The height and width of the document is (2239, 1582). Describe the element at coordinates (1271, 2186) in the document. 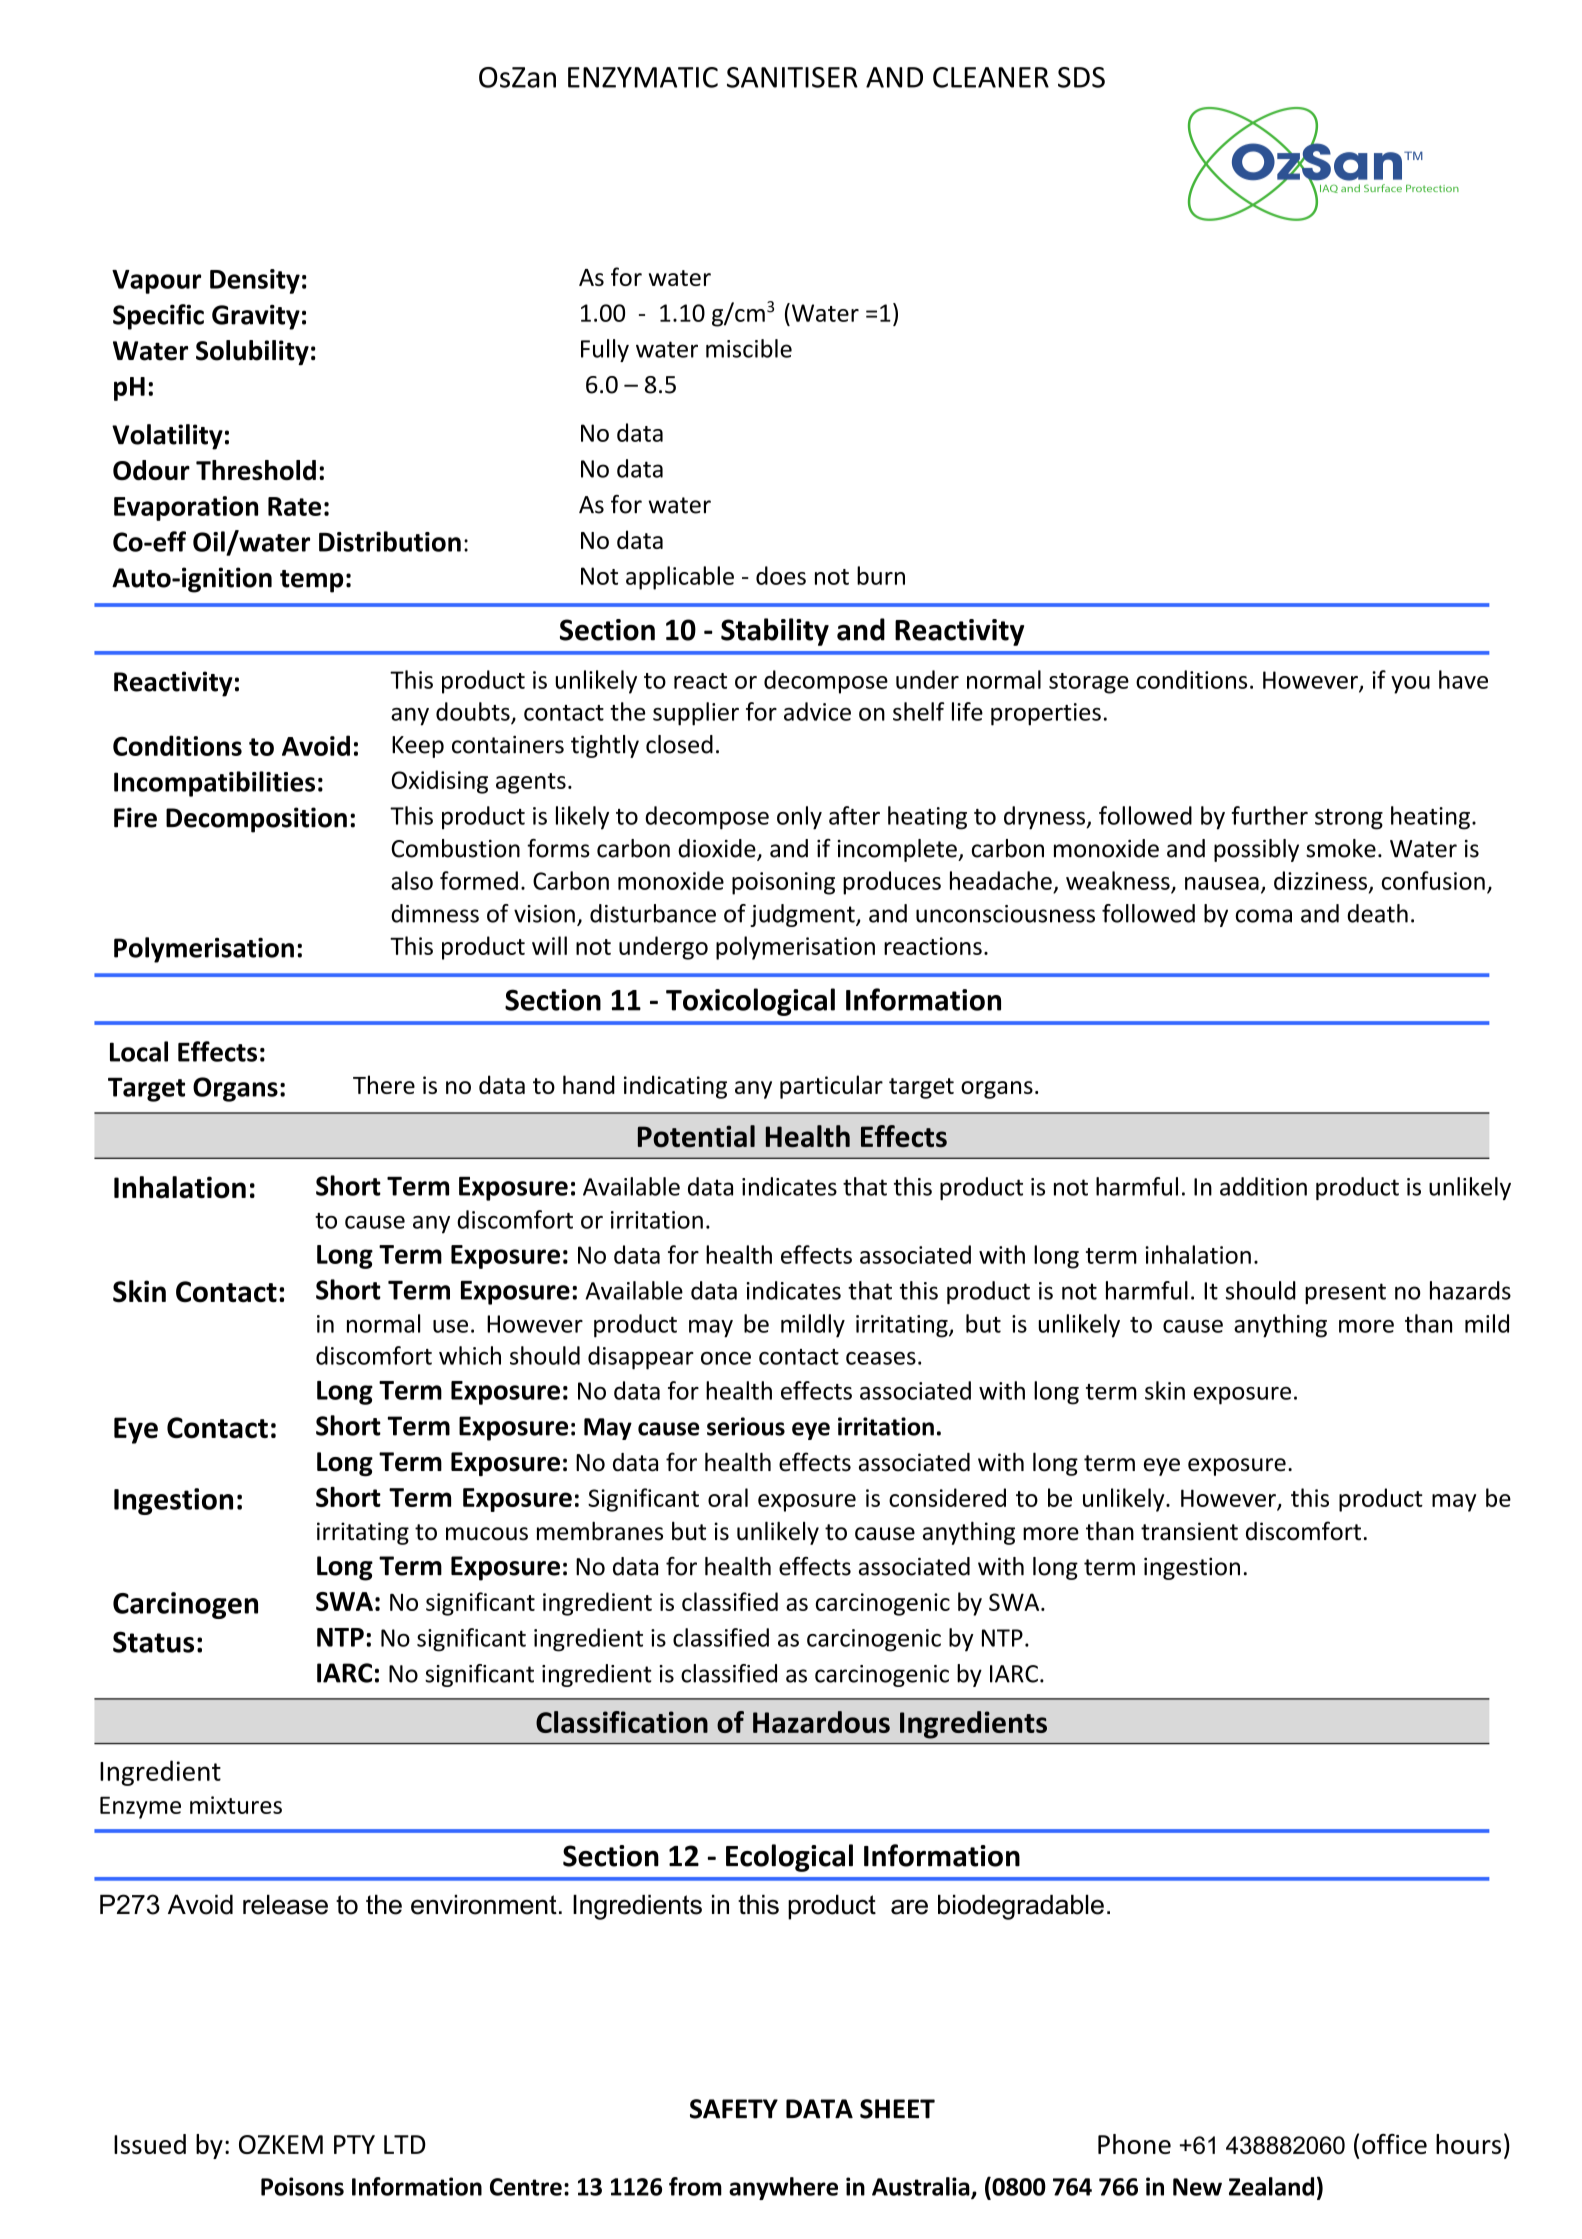

I see `Zealand` at that location.
